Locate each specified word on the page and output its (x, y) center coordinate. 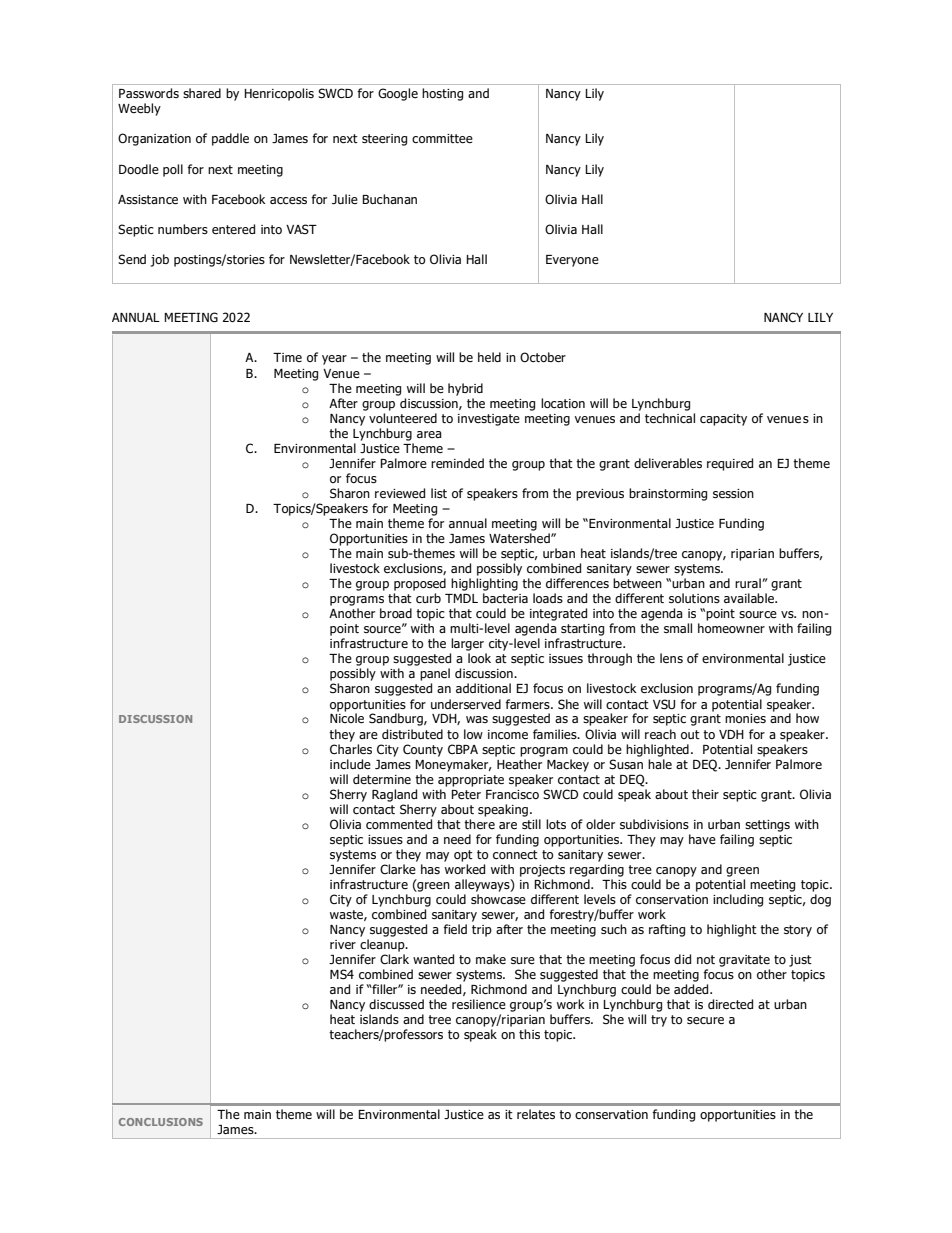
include (350, 764)
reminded (457, 463)
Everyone (572, 261)
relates (536, 1114)
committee (442, 138)
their (705, 794)
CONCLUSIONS (161, 1122)
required (730, 464)
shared (202, 93)
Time (287, 357)
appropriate (471, 781)
